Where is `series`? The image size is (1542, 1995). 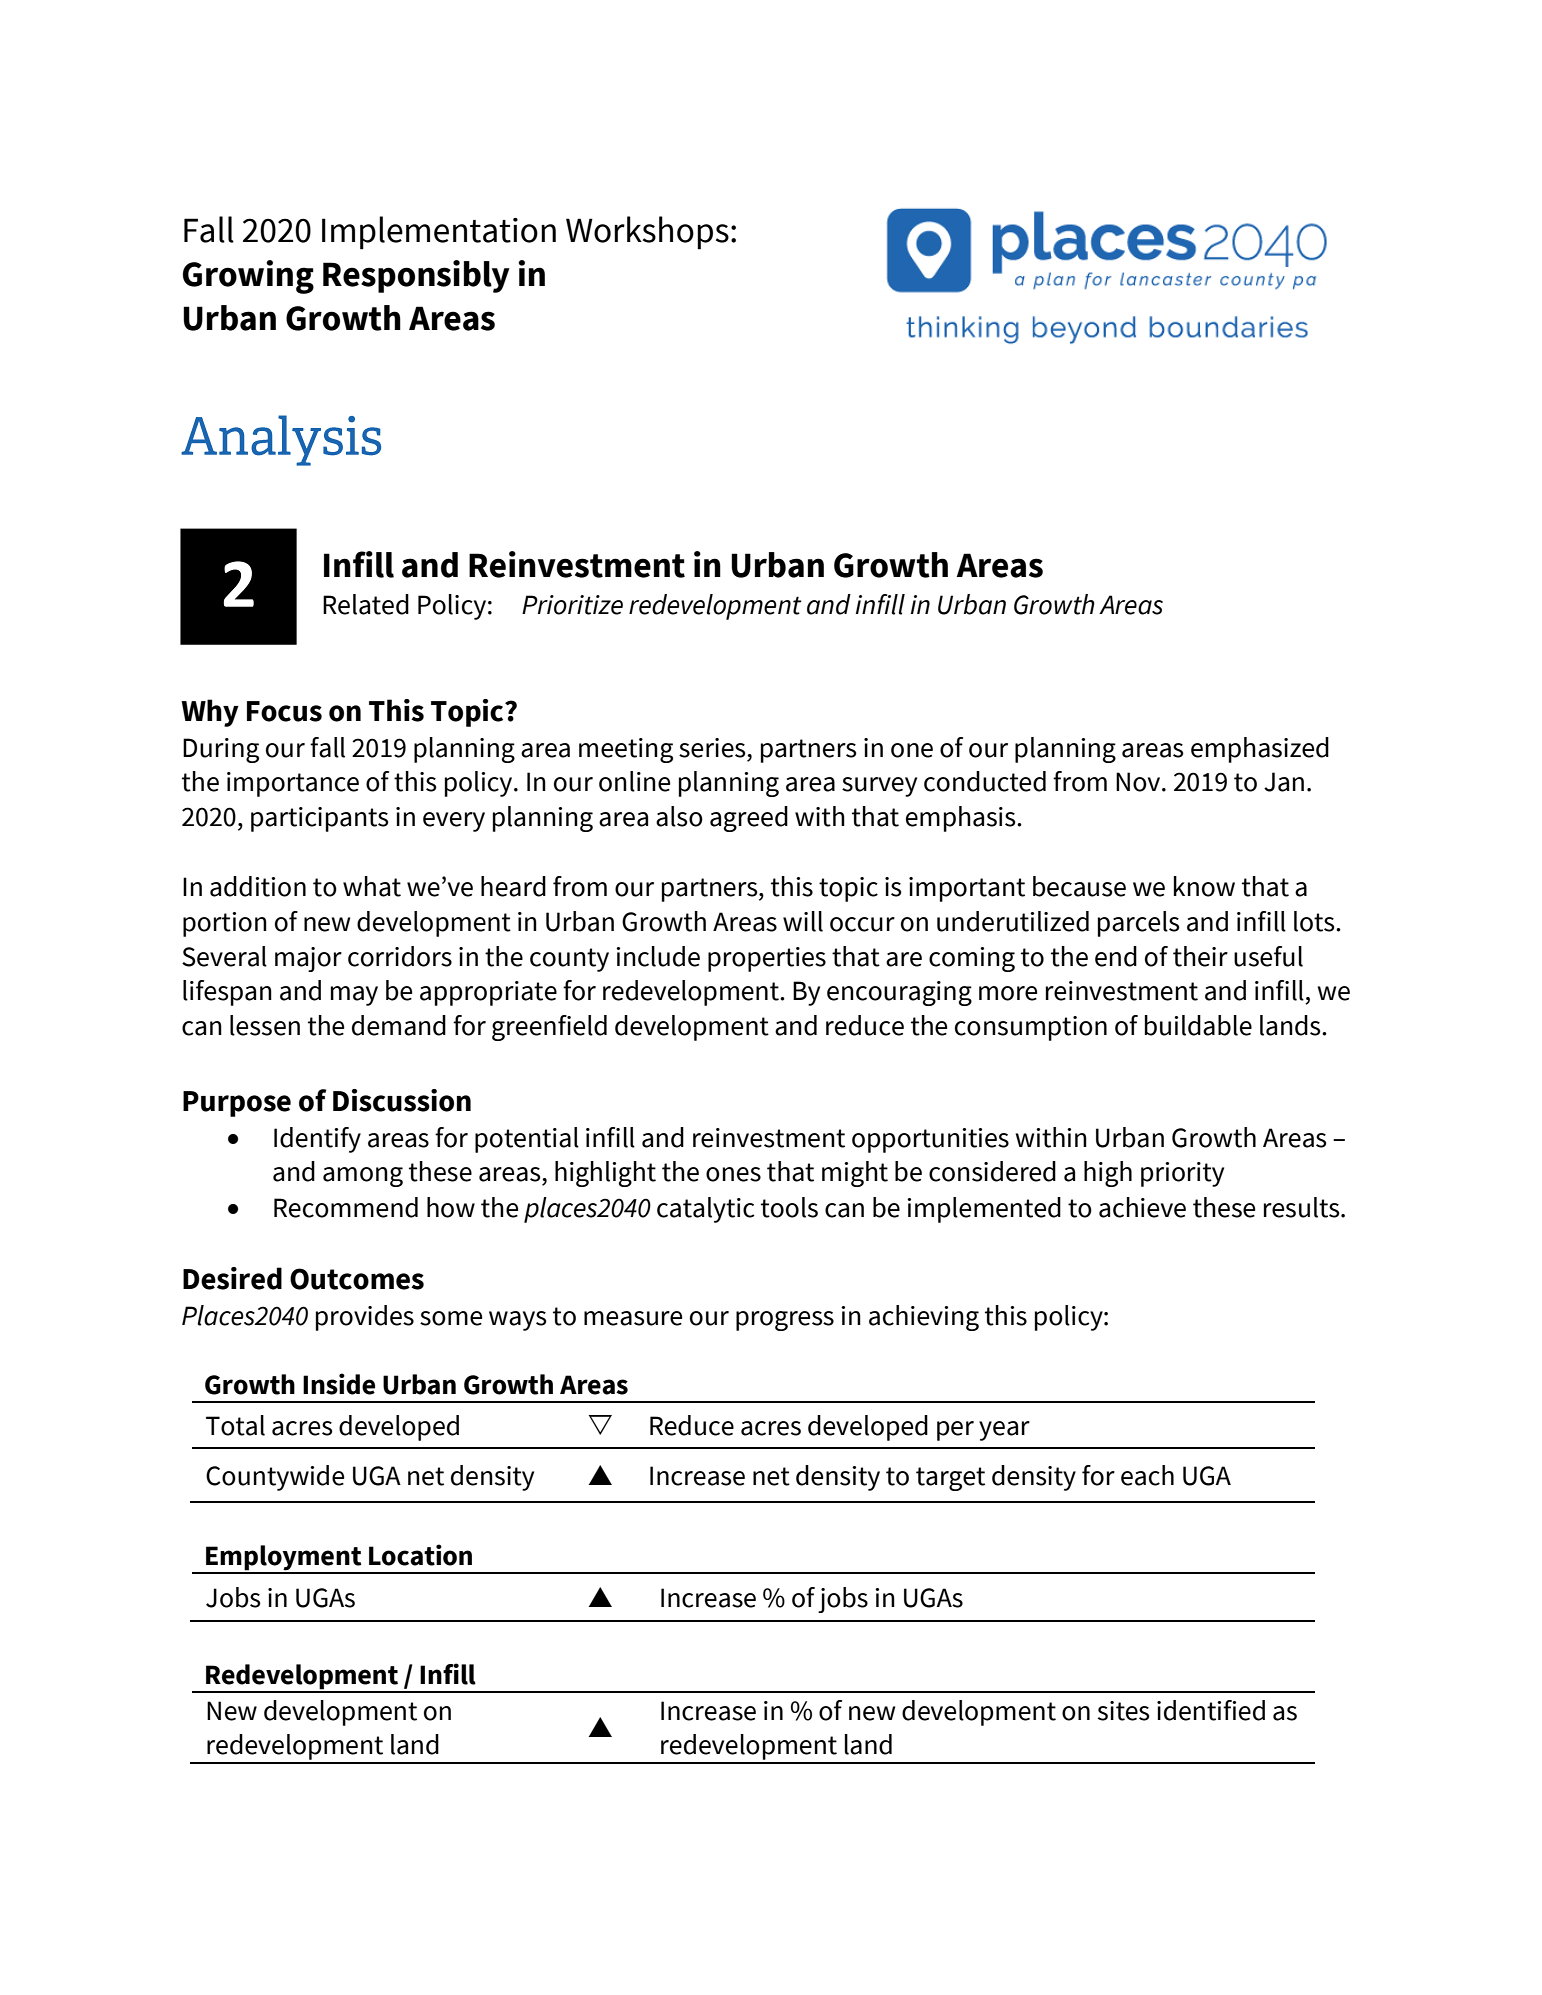
series is located at coordinates (713, 748).
